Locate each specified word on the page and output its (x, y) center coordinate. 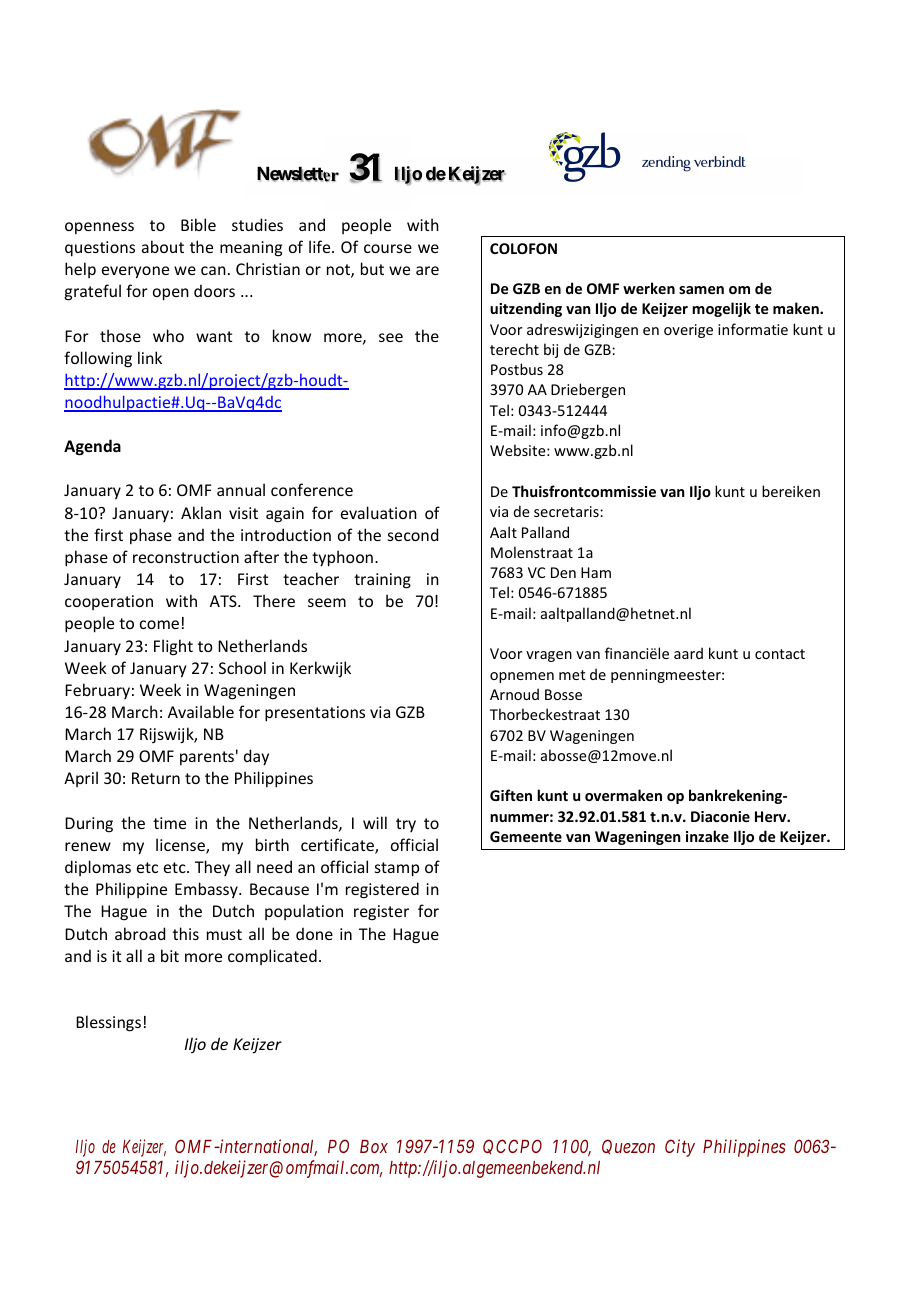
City (680, 1148)
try (406, 825)
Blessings (108, 1023)
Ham (596, 572)
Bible (198, 224)
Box (374, 1146)
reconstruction (186, 557)
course (388, 248)
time (169, 823)
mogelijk (721, 309)
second (413, 534)
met (572, 675)
